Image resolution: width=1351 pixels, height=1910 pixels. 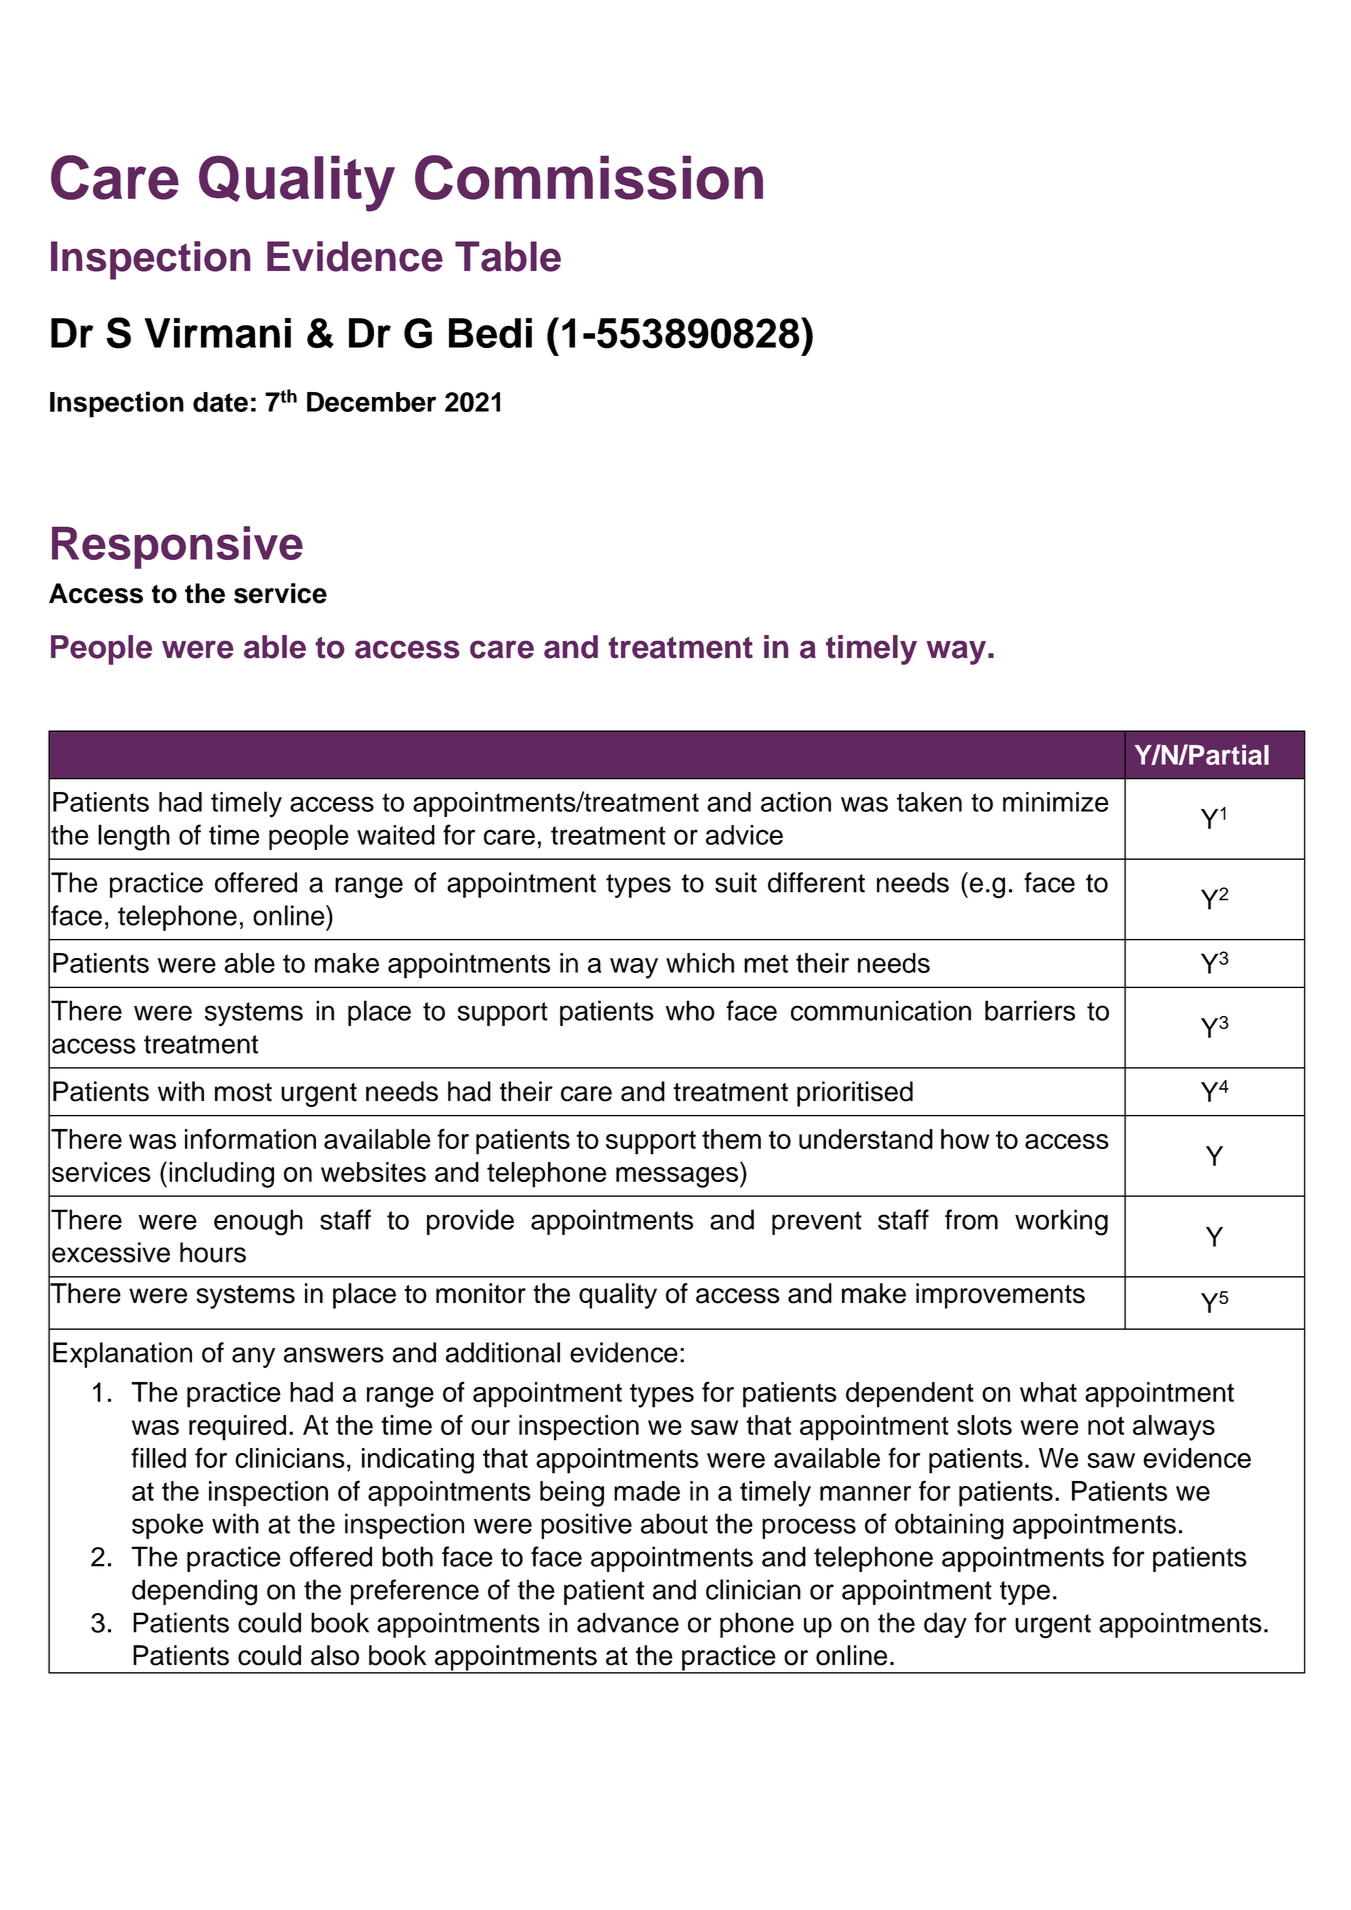 I want to click on Commission, so click(x=589, y=177).
